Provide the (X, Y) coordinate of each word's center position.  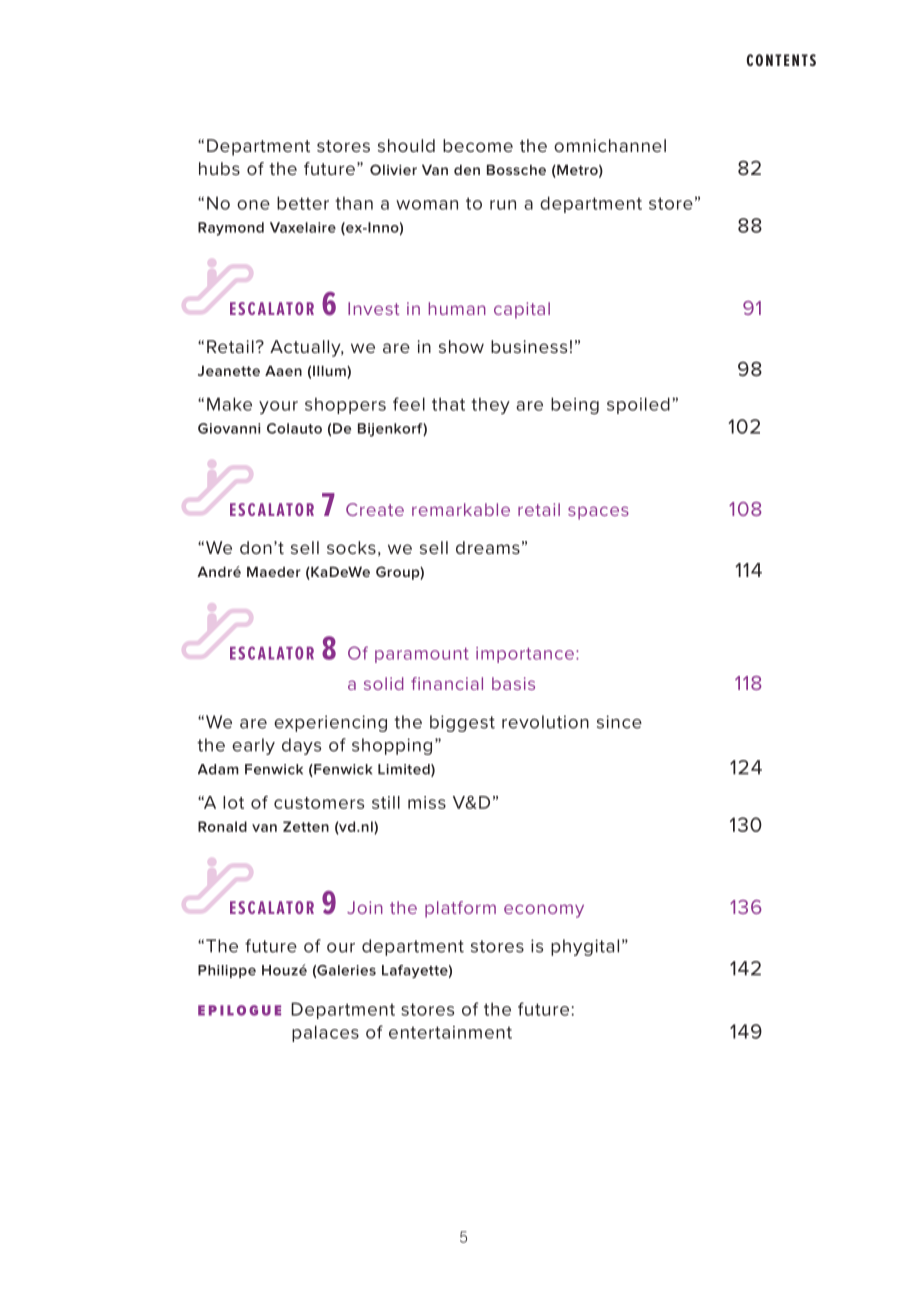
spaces (598, 513)
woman (427, 205)
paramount (422, 655)
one (253, 205)
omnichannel (610, 145)
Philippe (227, 971)
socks (351, 547)
